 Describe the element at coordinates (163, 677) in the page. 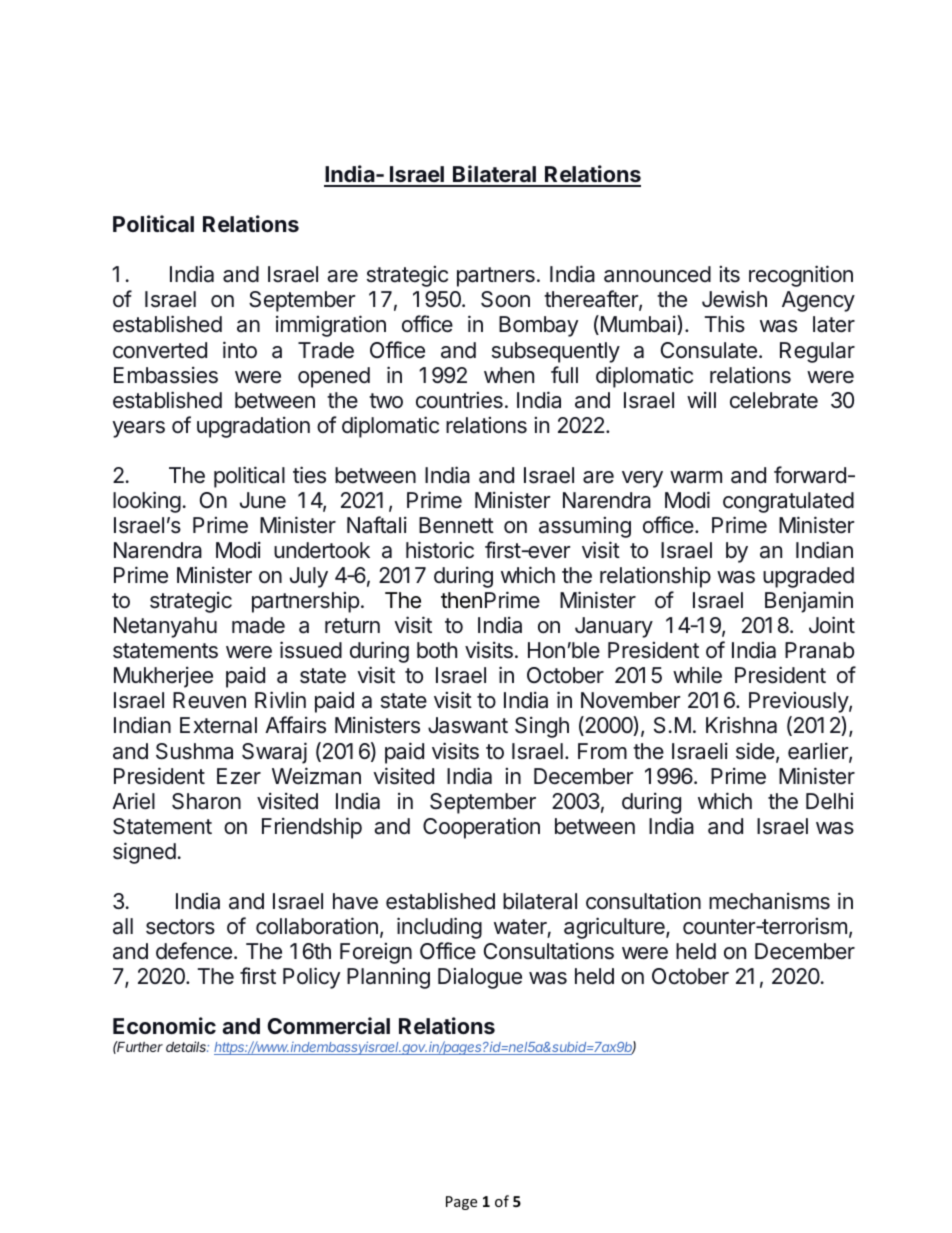

I see `Mukherjee` at that location.
